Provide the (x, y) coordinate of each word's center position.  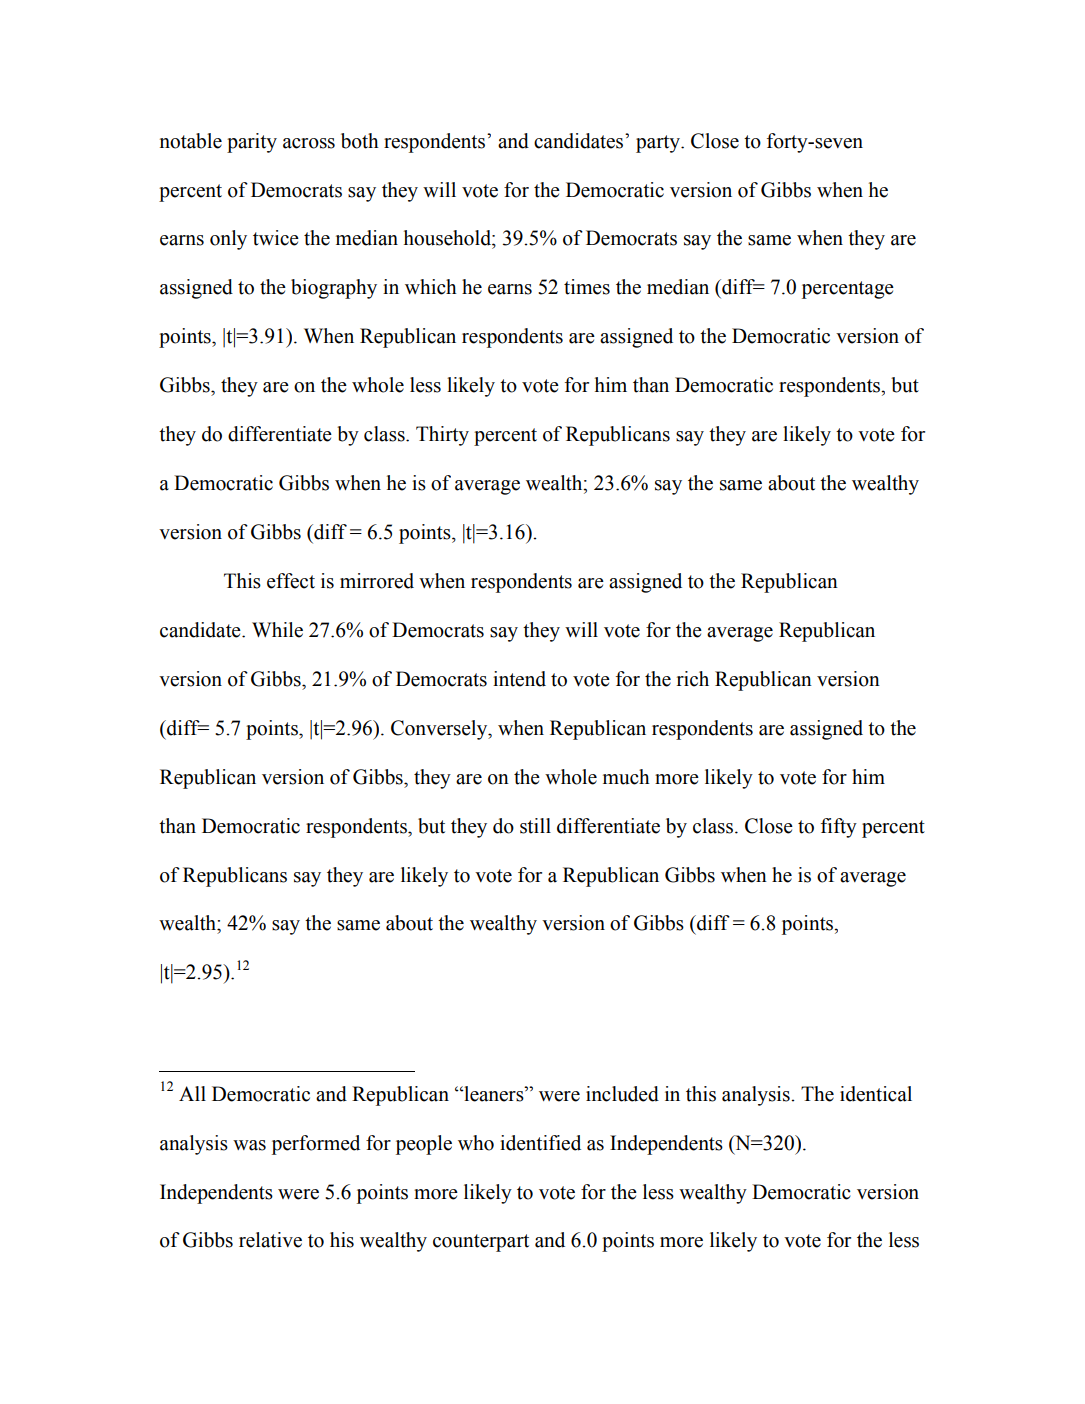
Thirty (442, 436)
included (622, 1094)
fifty (839, 828)
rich (693, 679)
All (192, 1093)
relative (270, 1240)
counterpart (481, 1243)
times (587, 287)
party (659, 144)
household (448, 238)
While (277, 630)
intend (519, 679)
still (535, 826)
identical (876, 1094)
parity (252, 143)
